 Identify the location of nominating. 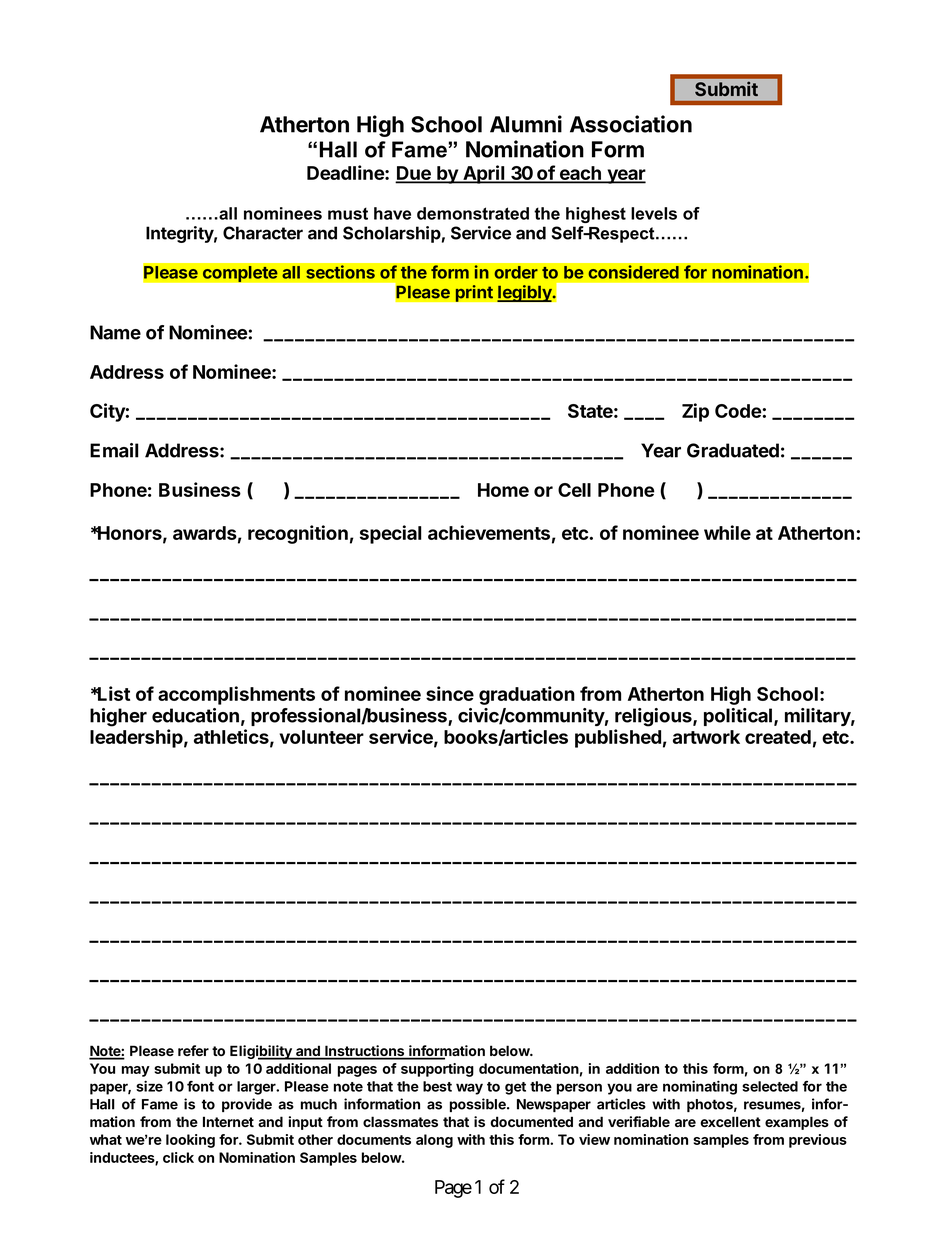
(700, 1087).
